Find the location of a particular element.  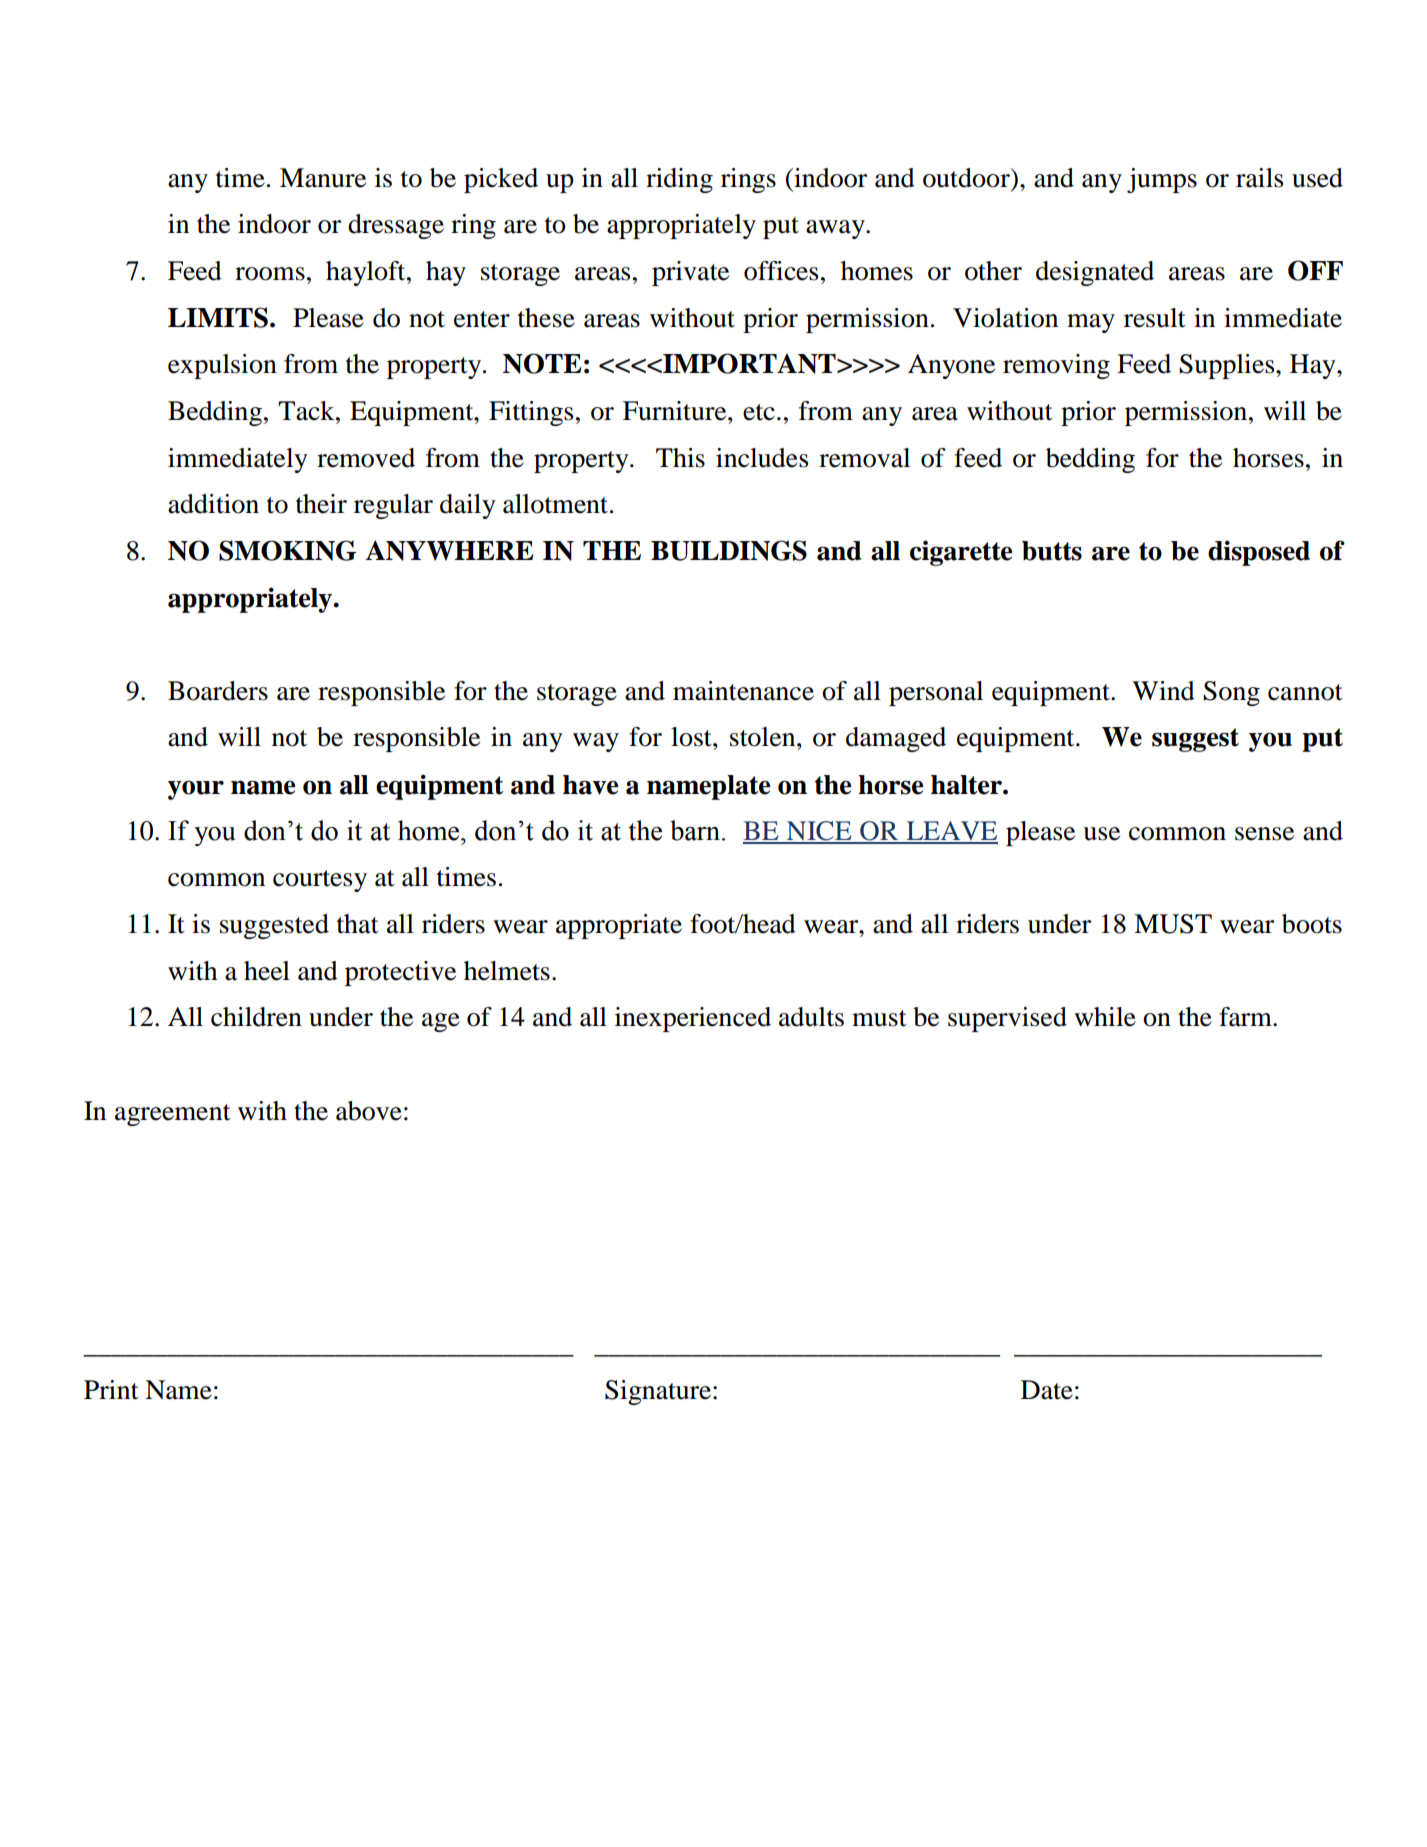

boots is located at coordinates (1312, 924).
